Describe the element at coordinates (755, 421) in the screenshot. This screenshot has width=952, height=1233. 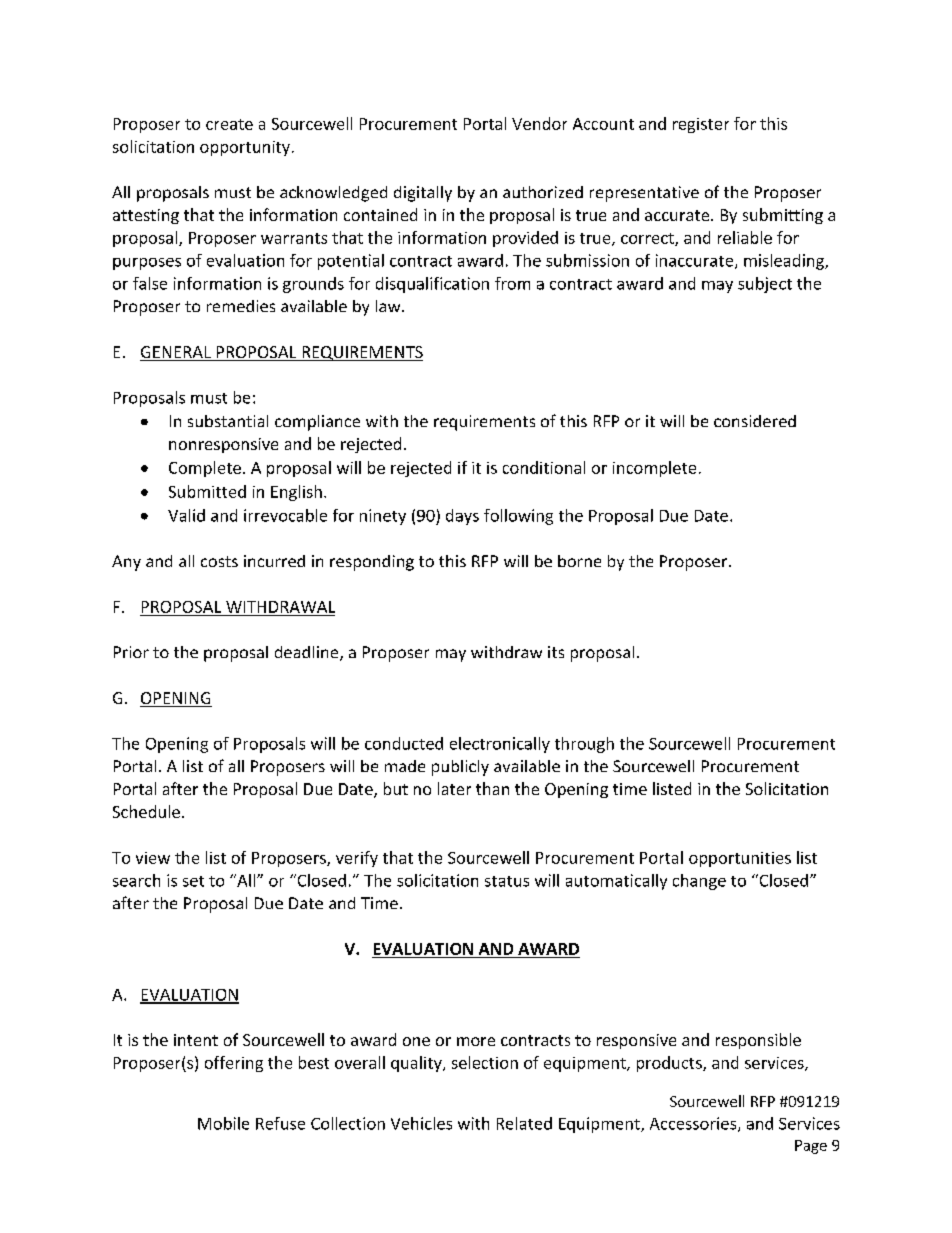
I see `considered` at that location.
